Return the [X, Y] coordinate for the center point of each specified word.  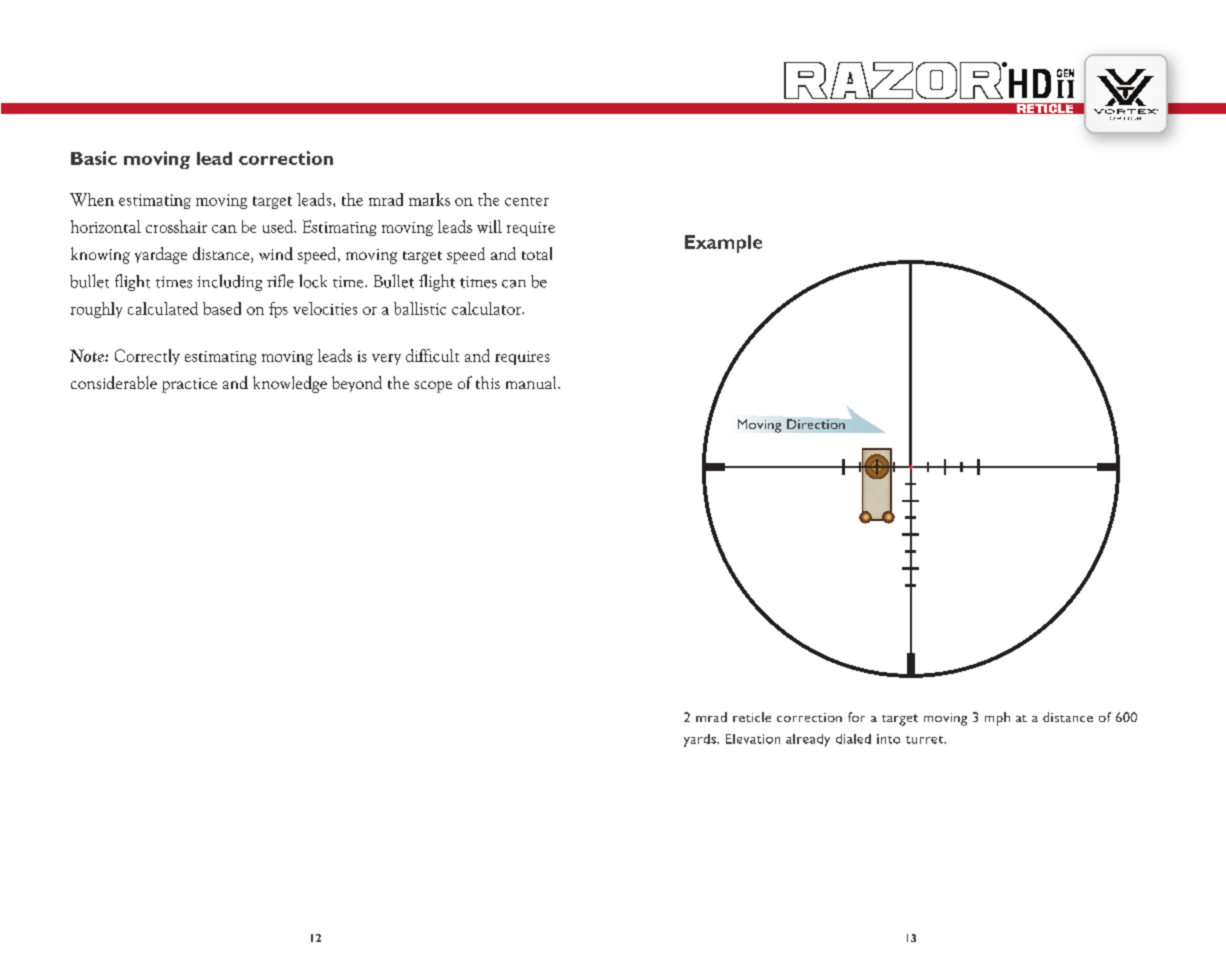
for [856, 717]
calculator [487, 308]
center [527, 201]
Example [723, 244]
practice [189, 385]
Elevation [753, 739]
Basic [94, 158]
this [488, 382]
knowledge [290, 384]
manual [532, 382]
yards [701, 740]
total [537, 253]
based [222, 308]
